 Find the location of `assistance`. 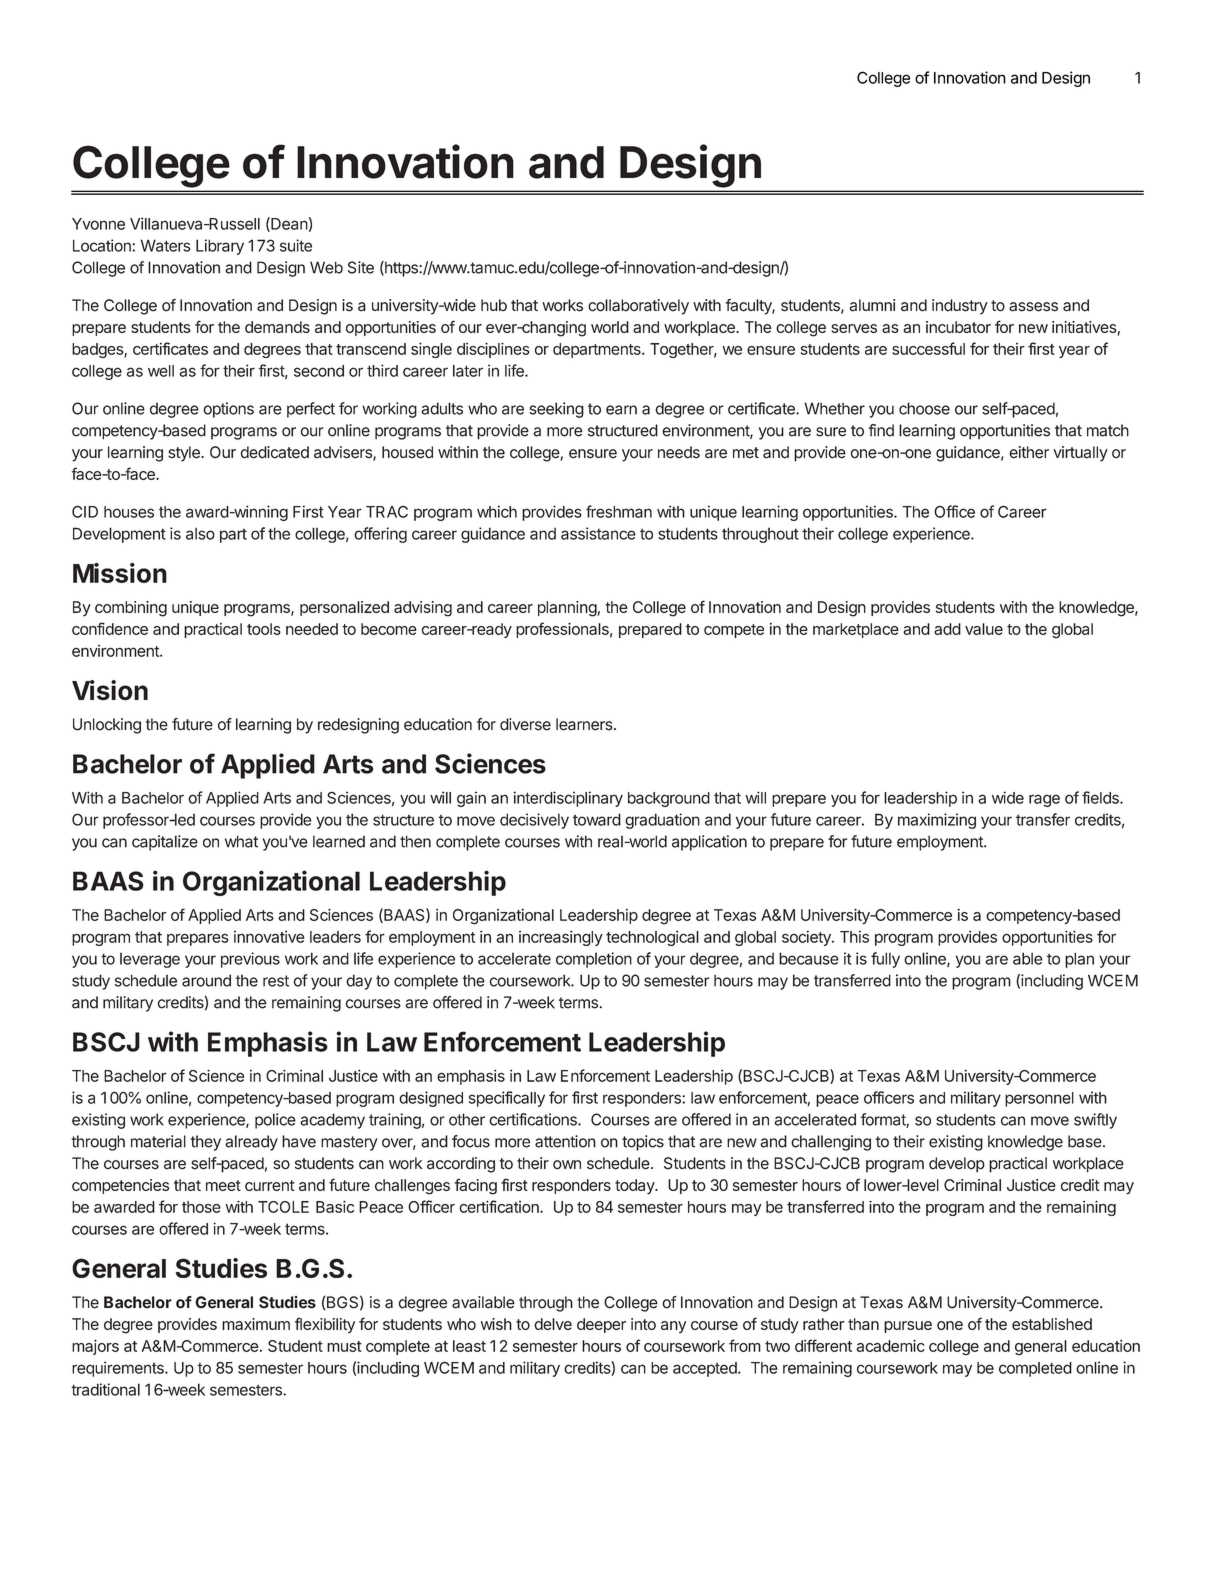

assistance is located at coordinates (598, 533).
